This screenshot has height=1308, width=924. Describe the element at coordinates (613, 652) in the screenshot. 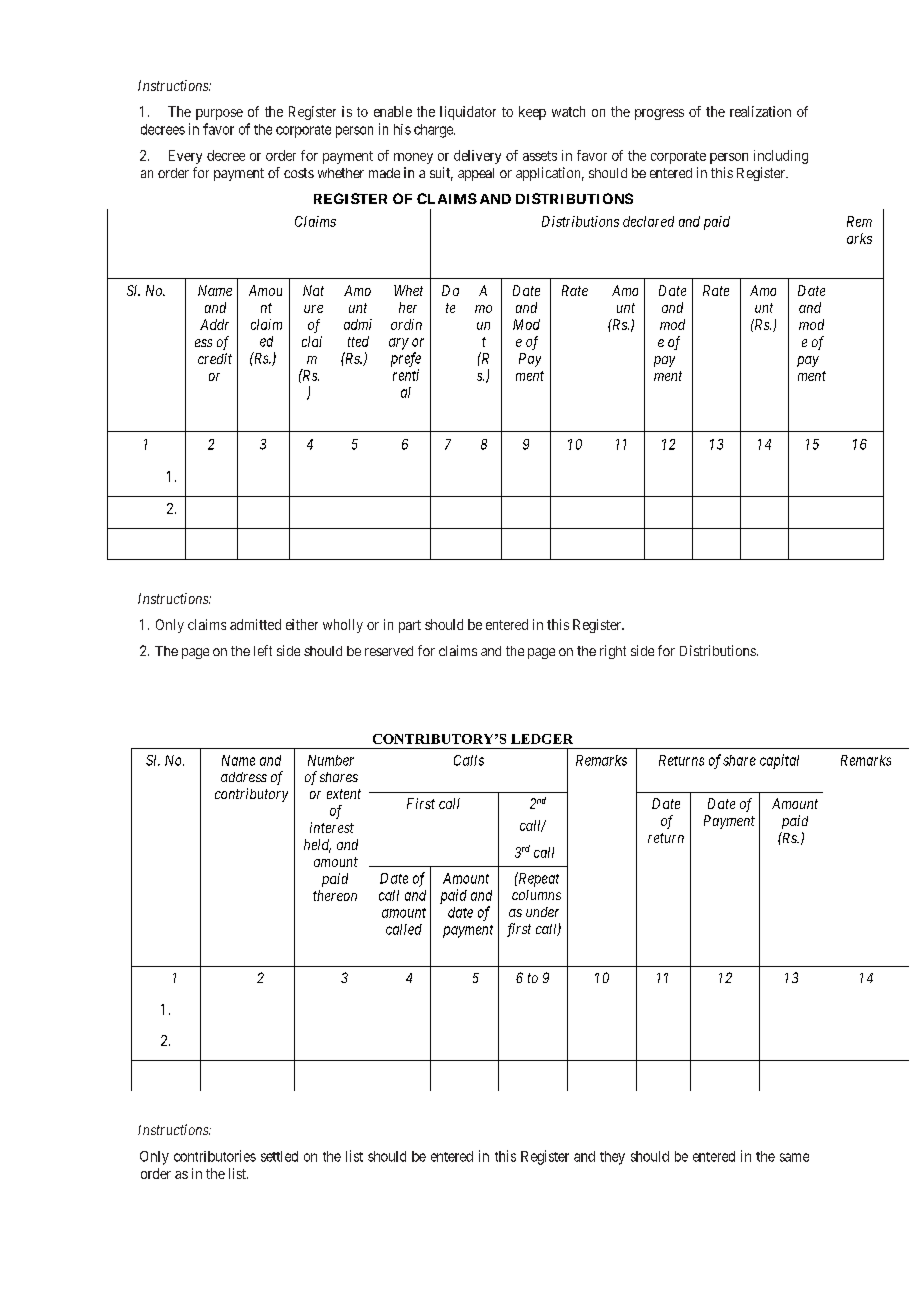

I see `right` at that location.
